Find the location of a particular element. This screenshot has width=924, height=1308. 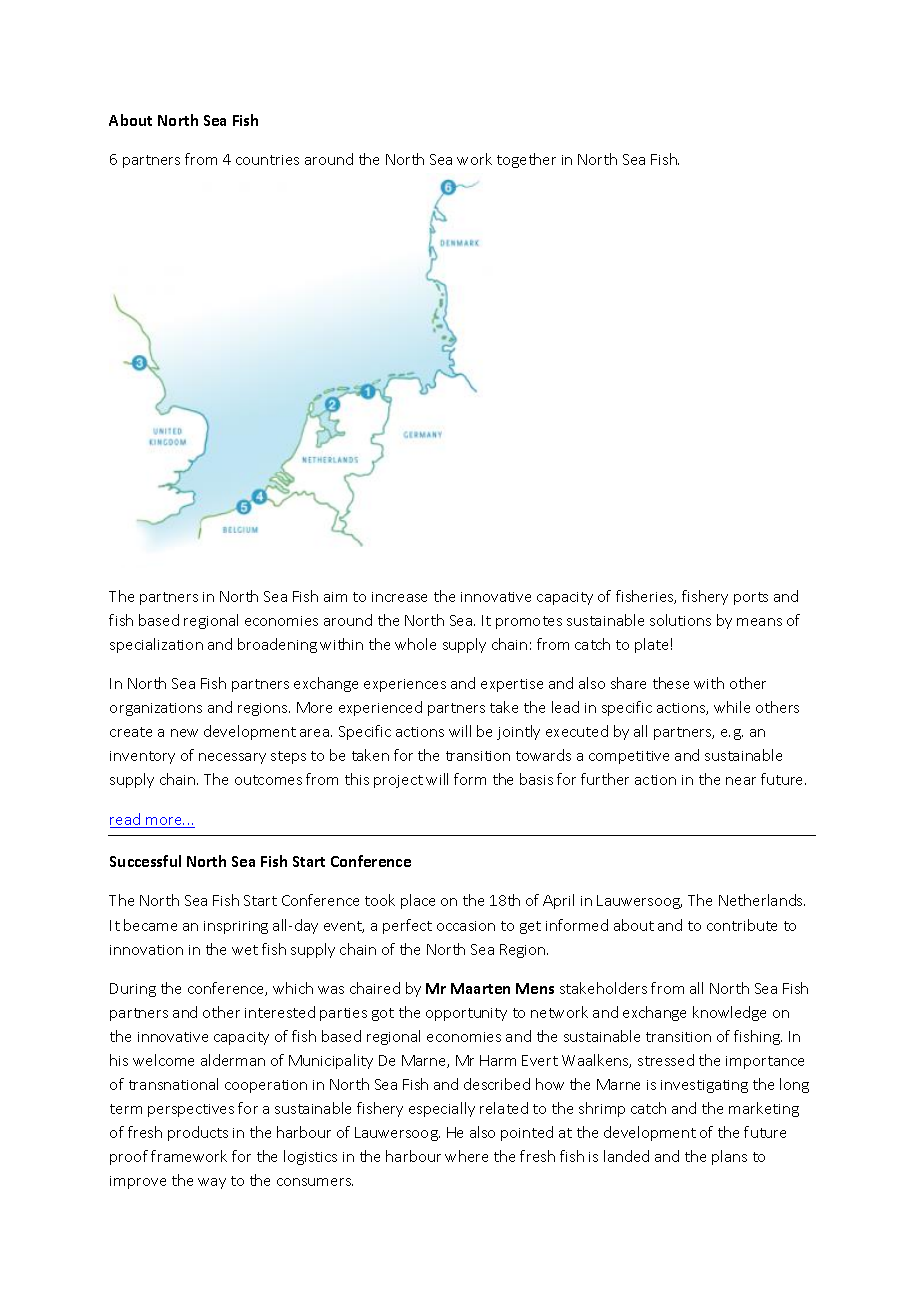

became is located at coordinates (150, 925).
